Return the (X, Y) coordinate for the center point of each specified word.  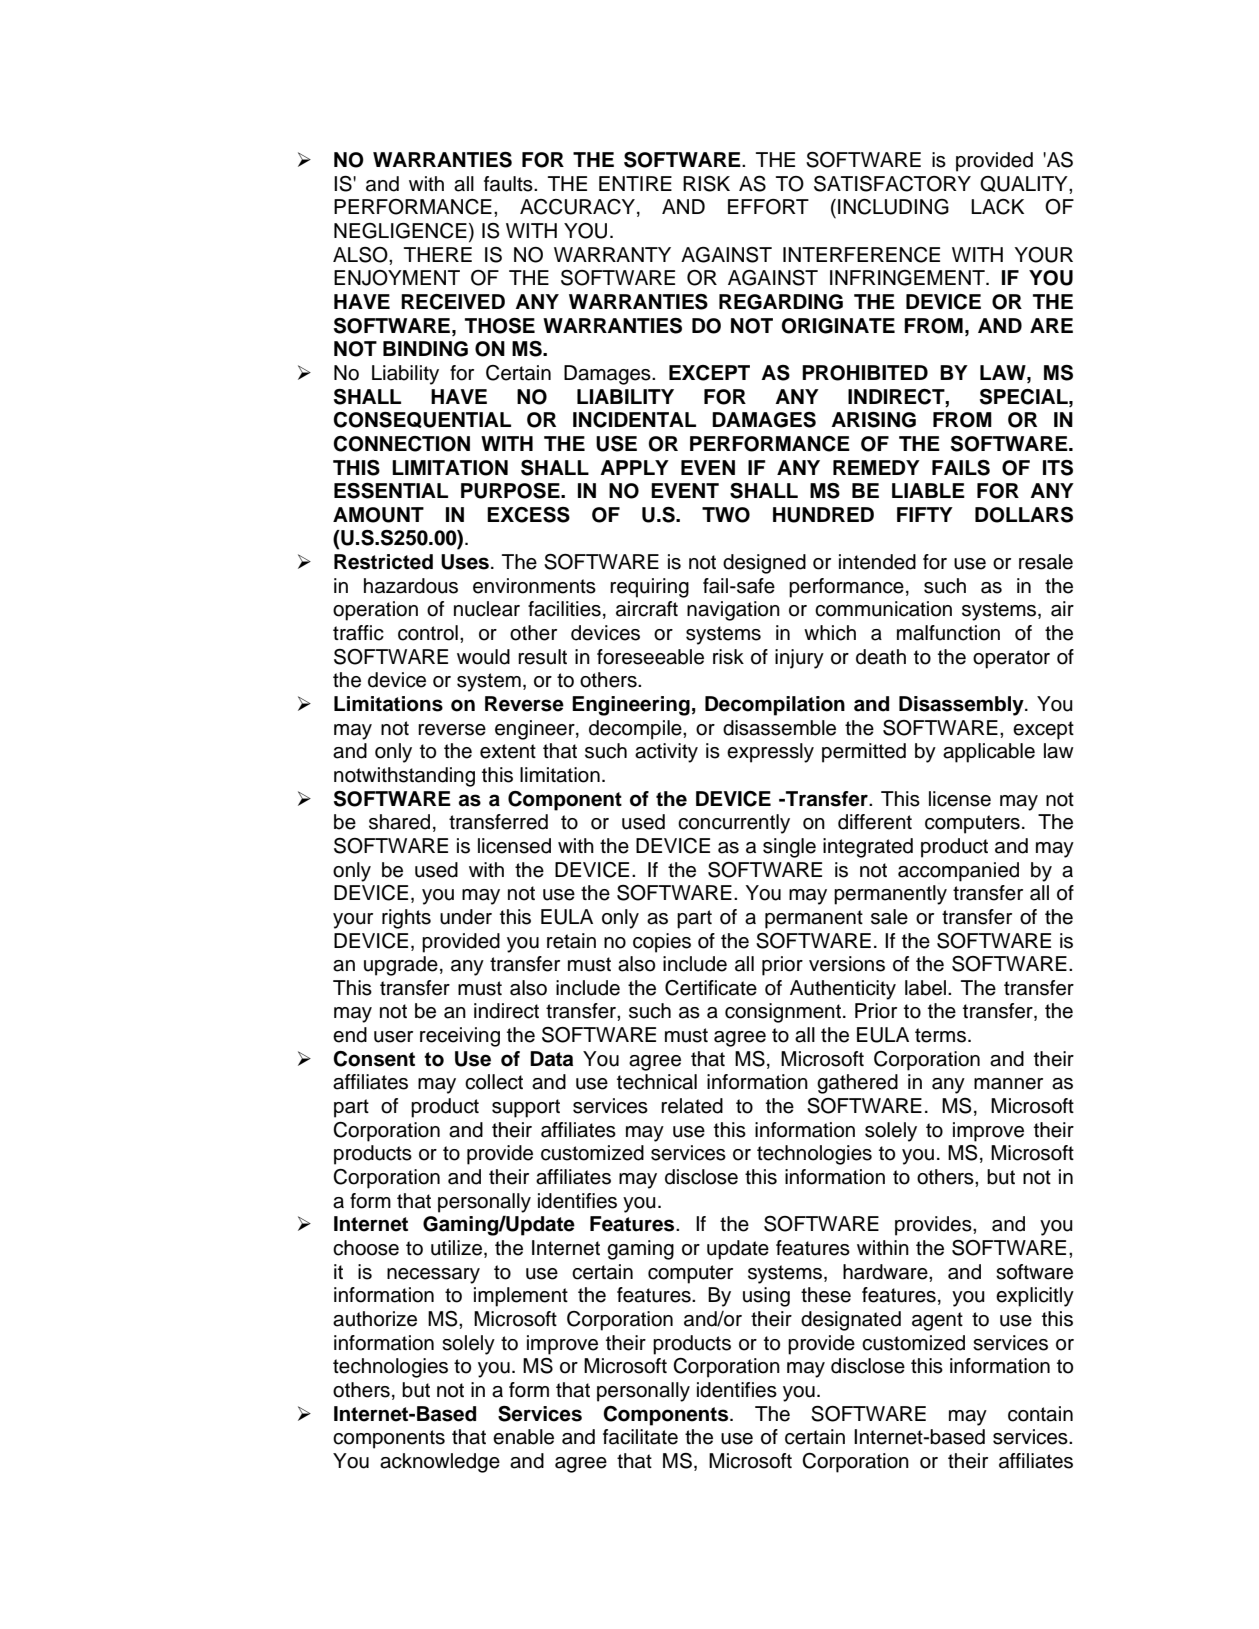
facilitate (640, 1437)
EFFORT (768, 207)
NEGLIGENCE (400, 231)
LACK (997, 207)
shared (399, 822)
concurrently (734, 824)
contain (1040, 1414)
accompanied (958, 872)
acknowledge (440, 1463)
